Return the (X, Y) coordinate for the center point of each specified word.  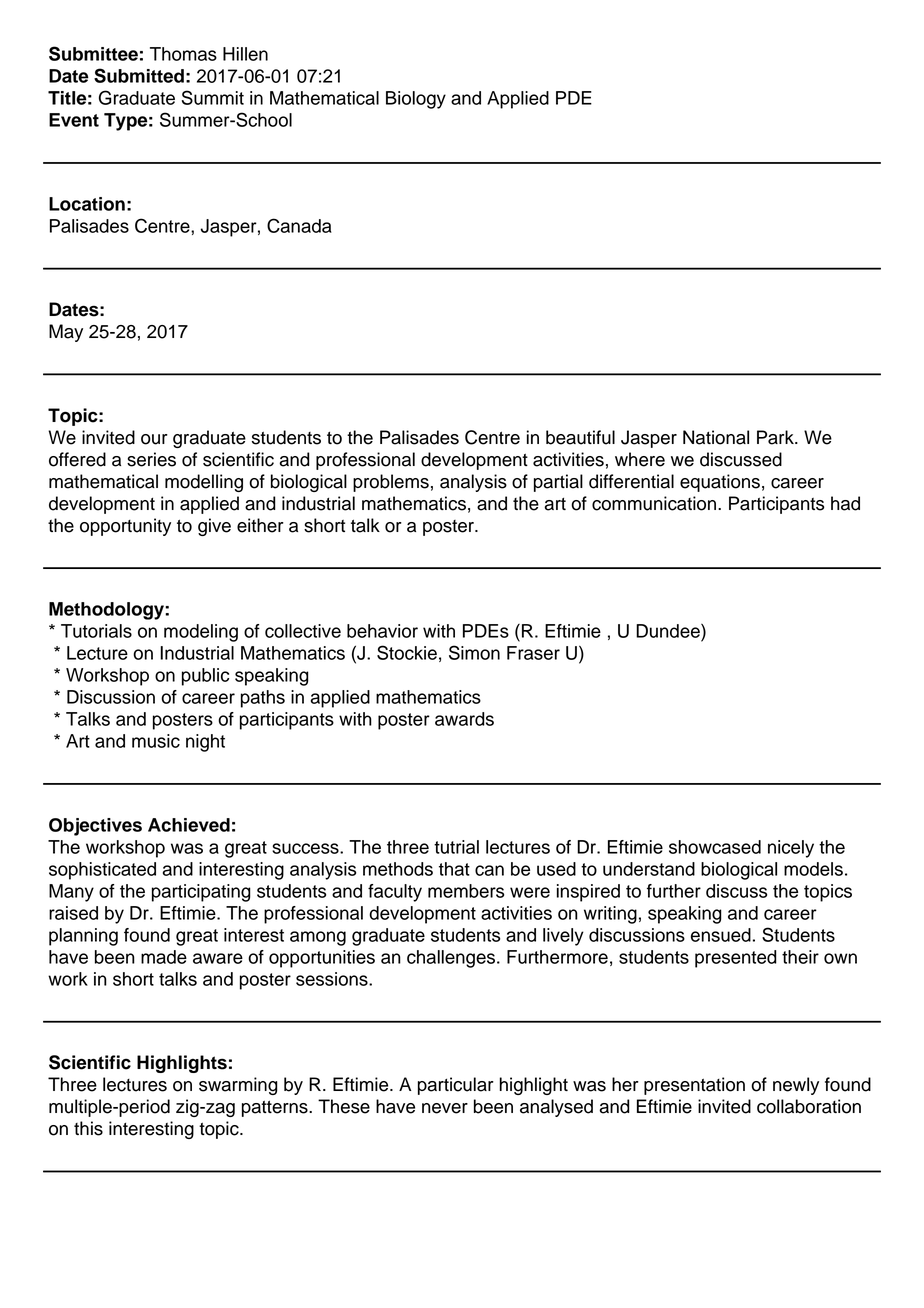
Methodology (107, 611)
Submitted (139, 75)
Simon (474, 652)
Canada (299, 225)
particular (456, 1086)
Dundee (669, 630)
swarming (238, 1086)
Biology (416, 100)
